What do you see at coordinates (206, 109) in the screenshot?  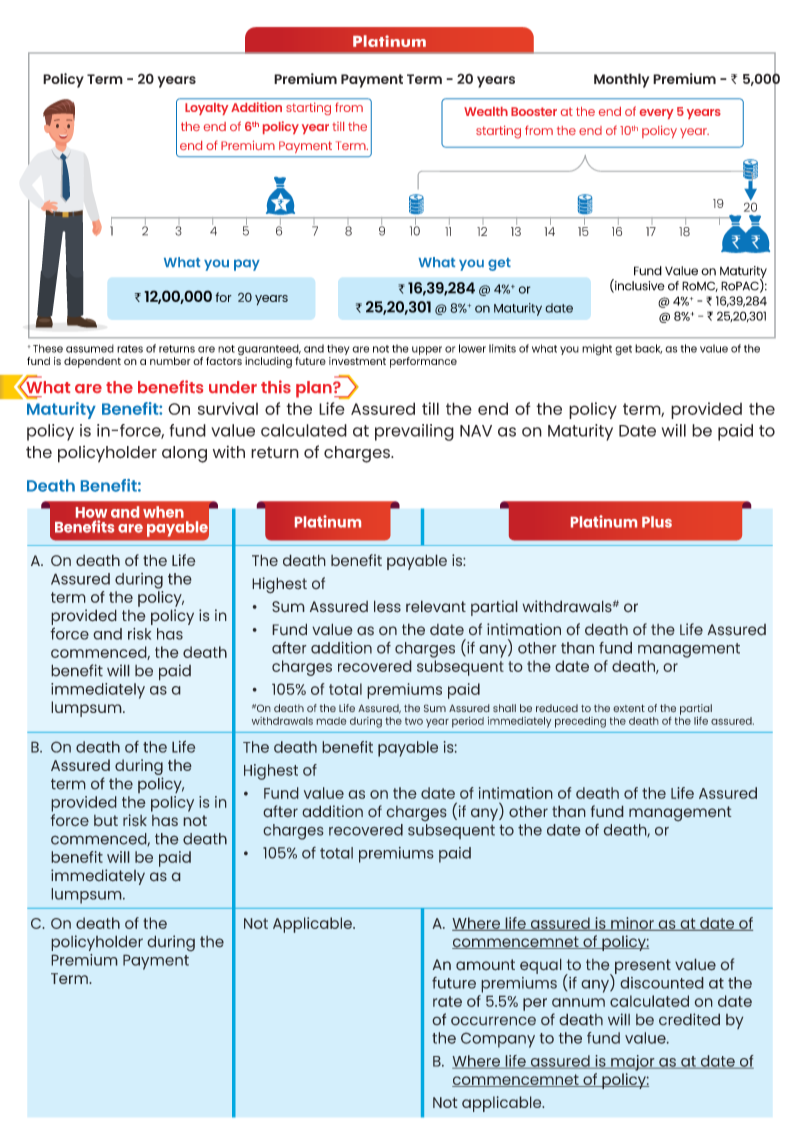 I see `Loyalty` at bounding box center [206, 109].
